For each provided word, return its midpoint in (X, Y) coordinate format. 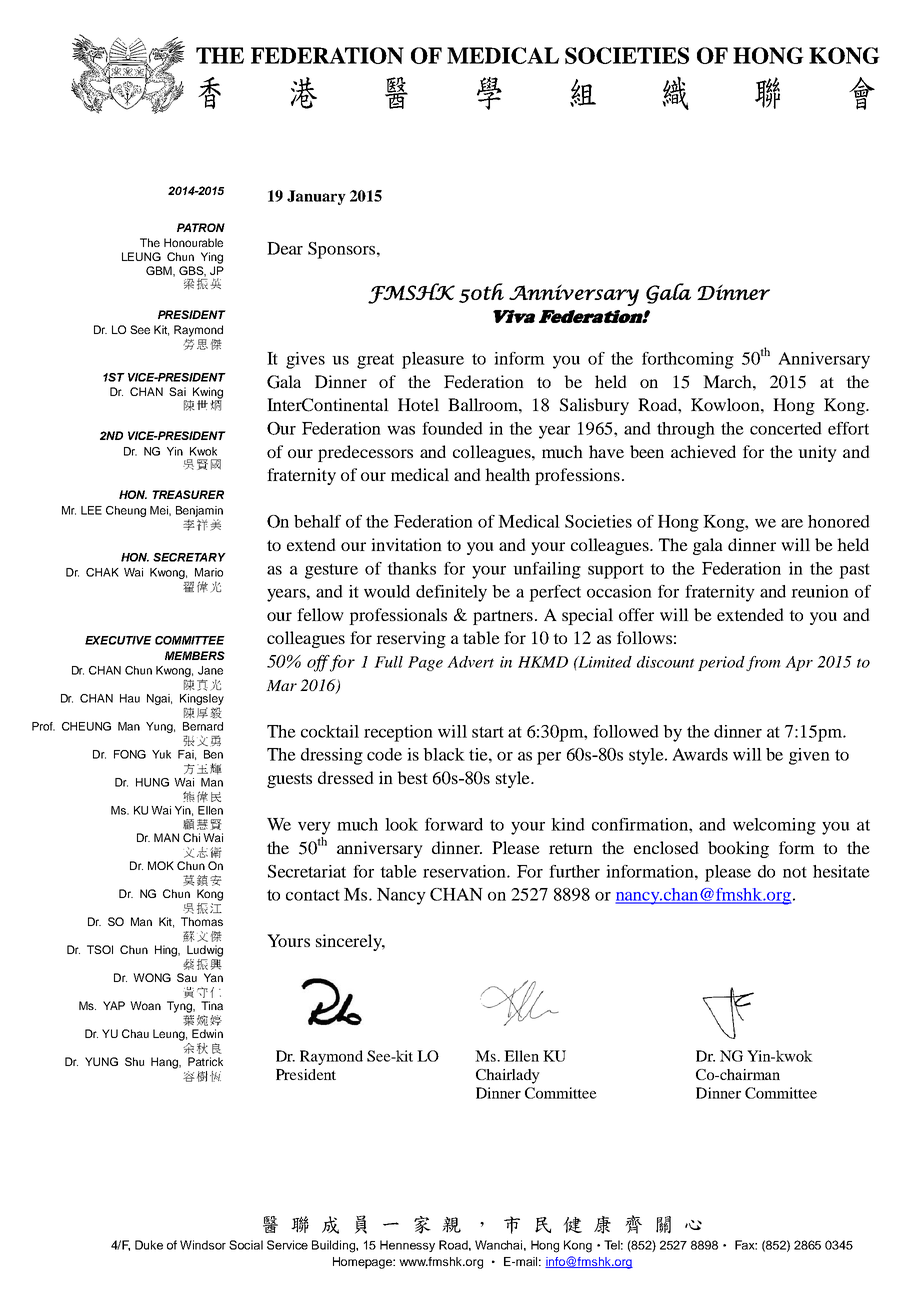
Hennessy (407, 1246)
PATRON (201, 227)
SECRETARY (189, 557)
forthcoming (688, 360)
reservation (465, 871)
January (316, 197)
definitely (451, 593)
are (792, 523)
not (795, 872)
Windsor (203, 1245)
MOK (161, 865)
